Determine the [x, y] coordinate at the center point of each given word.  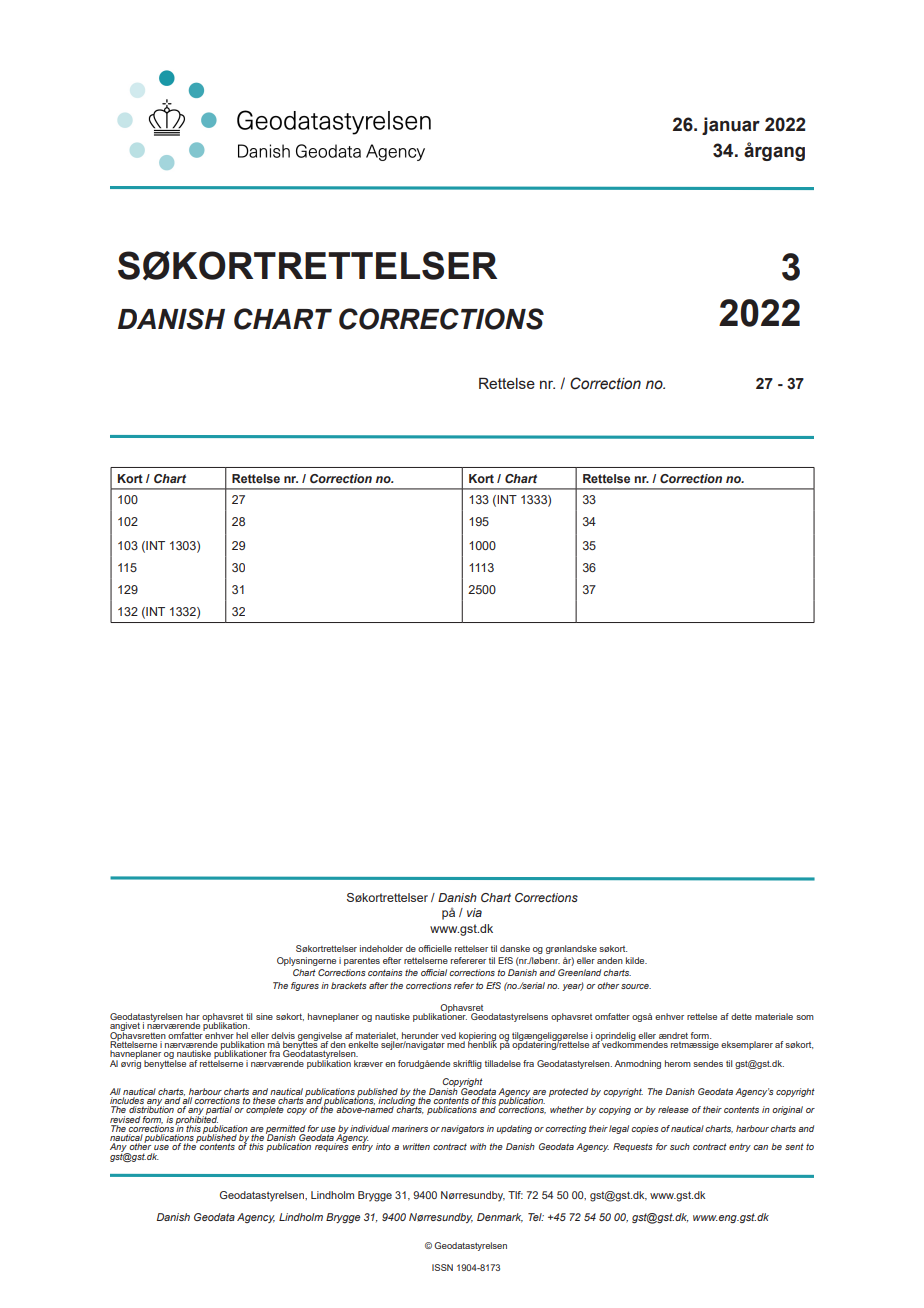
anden [610, 960]
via [474, 912]
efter [392, 960]
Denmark [500, 1218]
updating [514, 1129]
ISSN [442, 1267]
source [636, 986]
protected [568, 1092]
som [805, 1017]
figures [305, 986]
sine [264, 1016]
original [787, 1110]
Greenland [579, 972]
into [383, 1146]
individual [370, 1128]
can [760, 1147]
